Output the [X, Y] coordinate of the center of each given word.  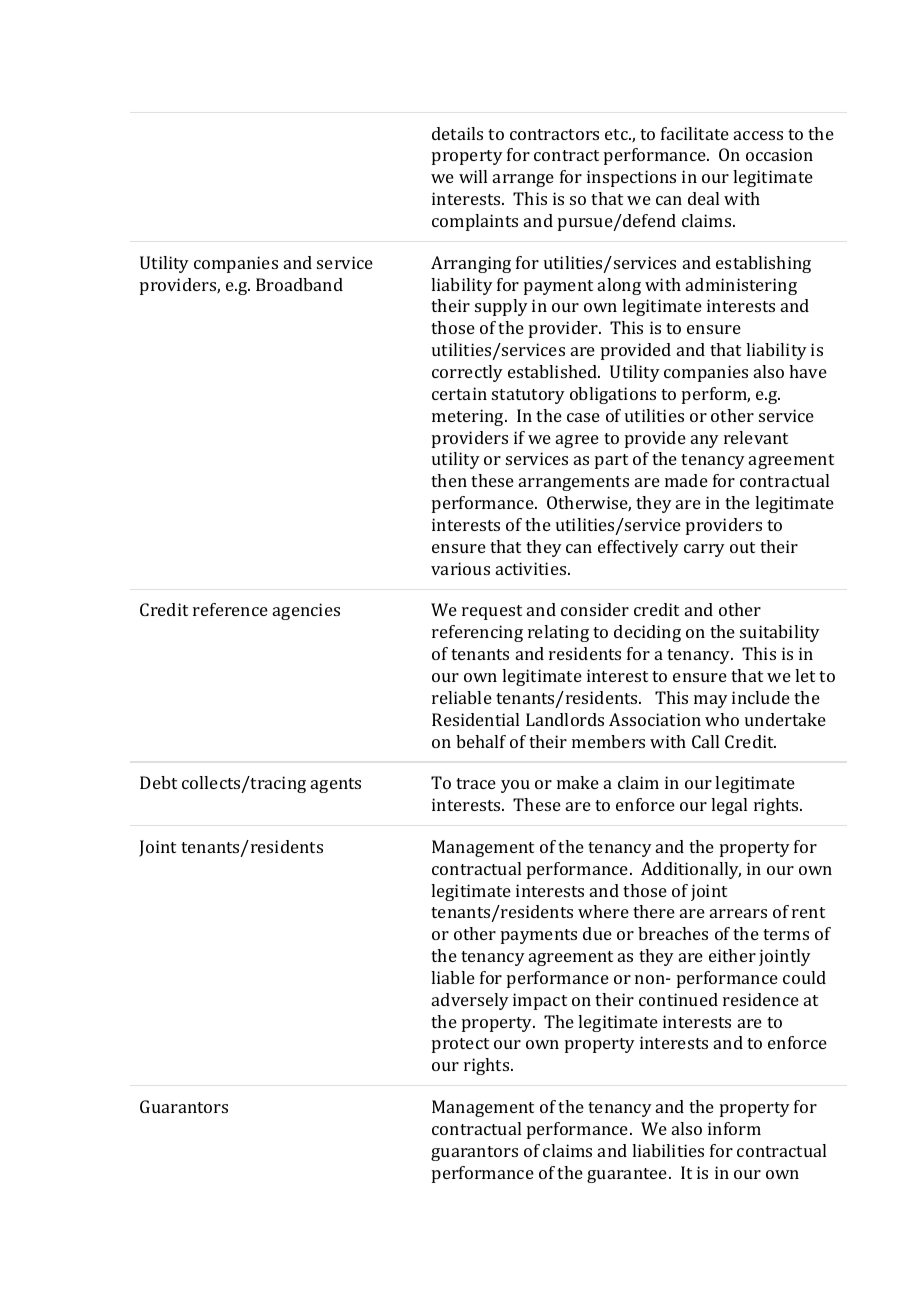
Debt [158, 782]
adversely [470, 1001]
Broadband [299, 284]
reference [230, 609]
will [473, 176]
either [732, 955]
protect [460, 1045]
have [808, 371]
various [460, 568]
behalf [481, 741]
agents [336, 785]
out [742, 547]
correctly [467, 373]
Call [705, 741]
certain [459, 393]
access [758, 135]
